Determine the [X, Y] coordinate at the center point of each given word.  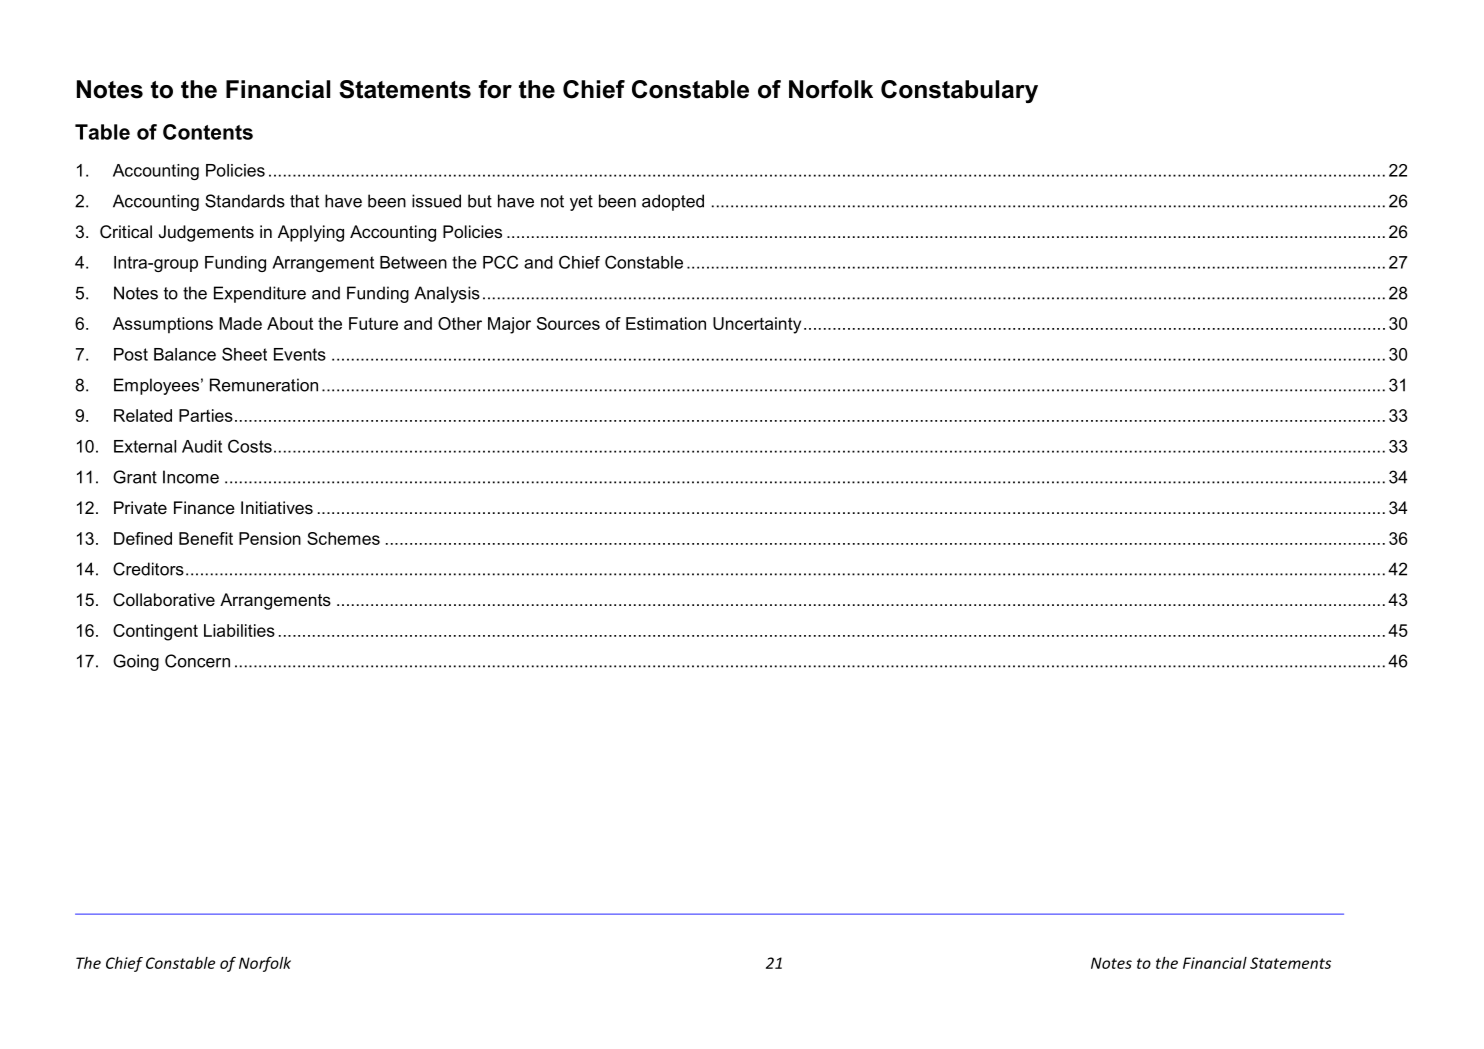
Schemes [343, 538]
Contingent [155, 632]
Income [191, 477]
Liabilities [239, 630]
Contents [208, 132]
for [495, 89]
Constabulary [959, 91]
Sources [568, 323]
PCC [500, 262]
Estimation [666, 323]
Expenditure [260, 294]
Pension [270, 538]
